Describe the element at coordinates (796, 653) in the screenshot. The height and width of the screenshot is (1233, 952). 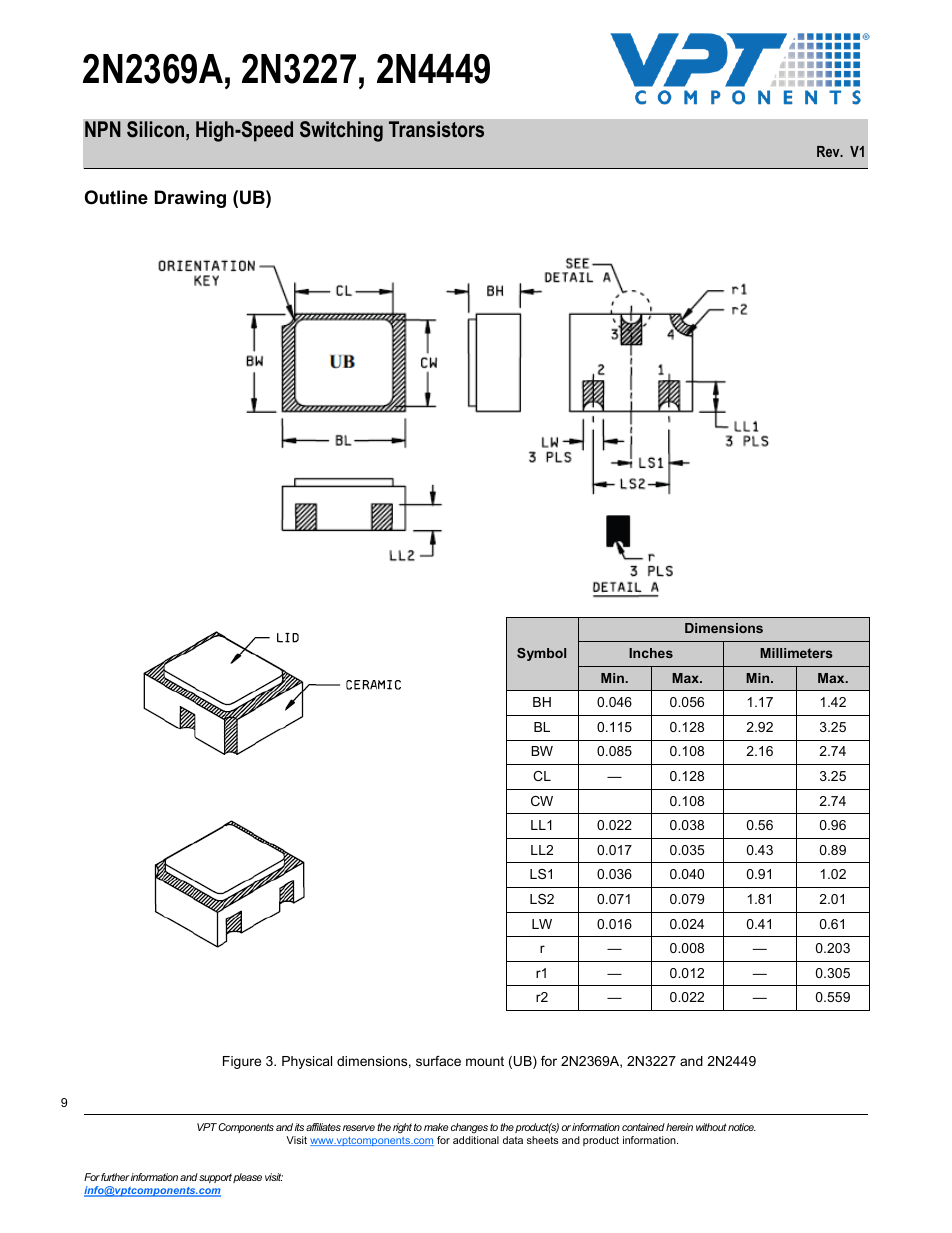
I see `Millimeters` at that location.
